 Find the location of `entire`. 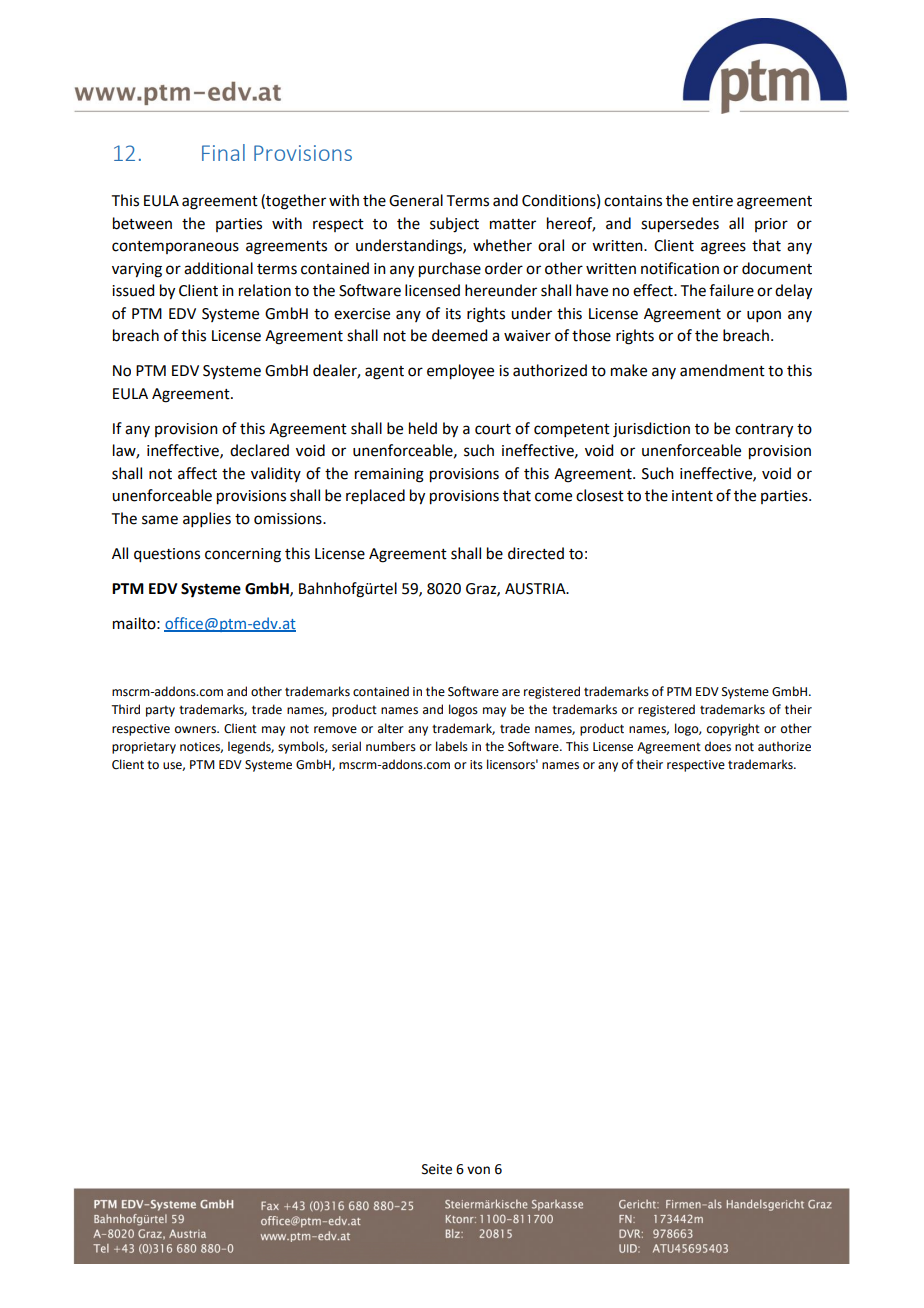

entire is located at coordinates (712, 201).
